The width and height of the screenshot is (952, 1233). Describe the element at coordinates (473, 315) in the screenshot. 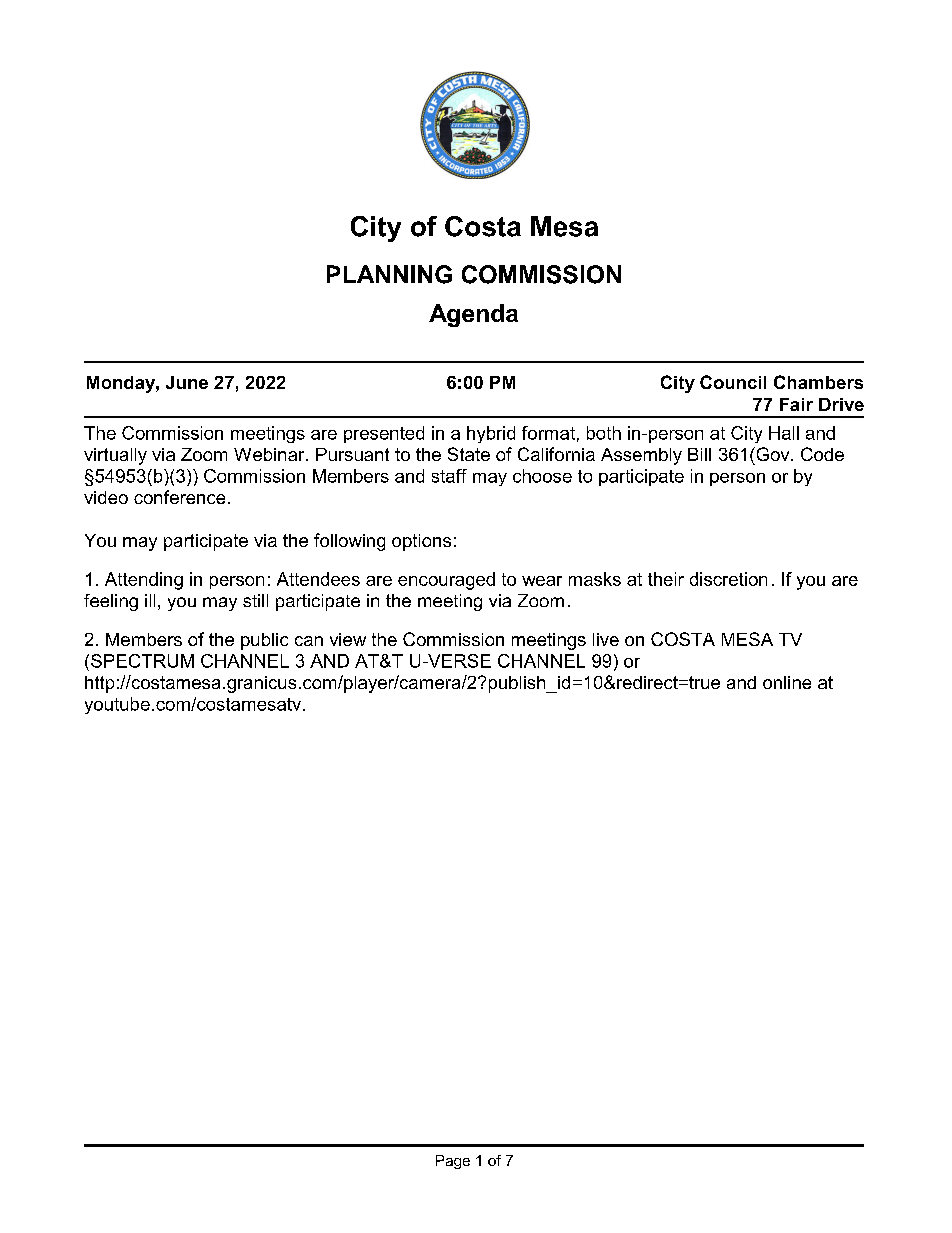

I see `Agenda` at that location.
